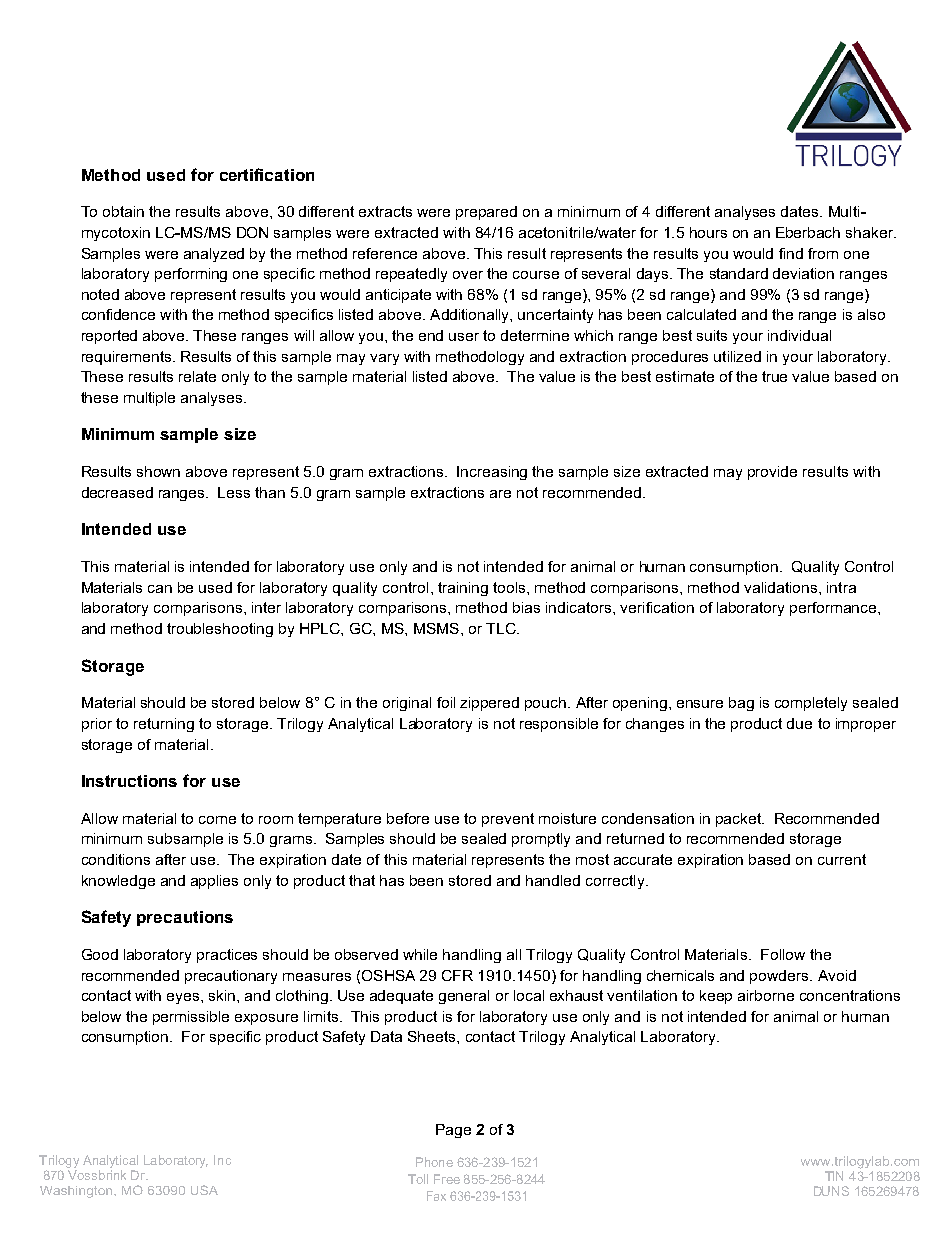  What do you see at coordinates (123, 211) in the screenshot?
I see `obtain` at bounding box center [123, 211].
